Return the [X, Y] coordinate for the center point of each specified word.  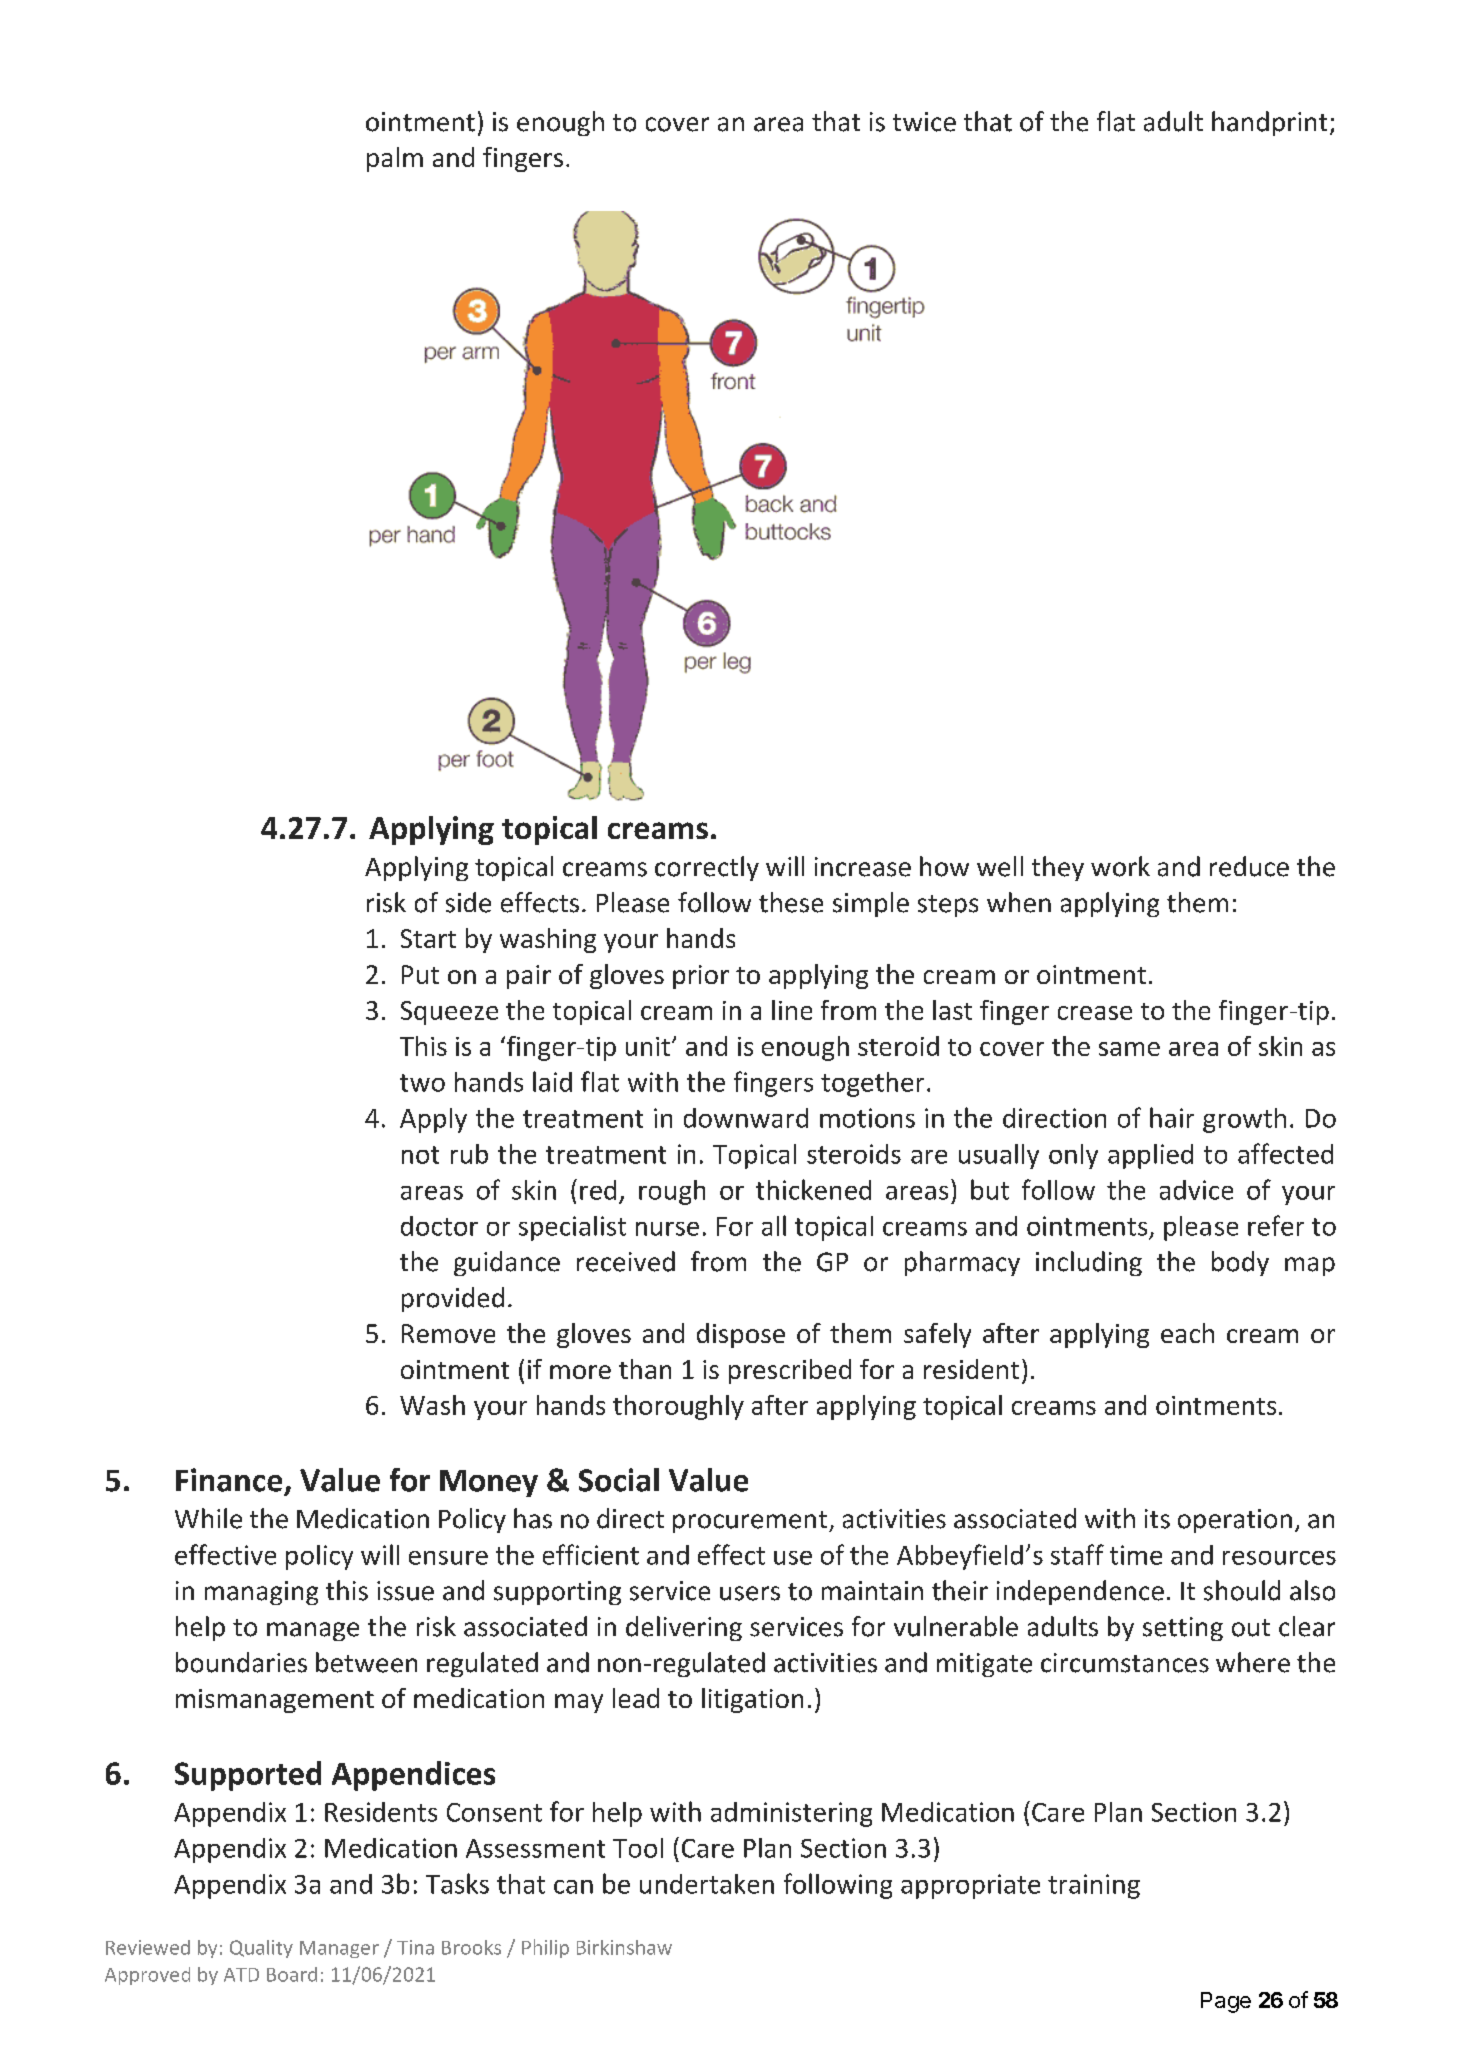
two [422, 1083]
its [1157, 1519]
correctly [707, 868]
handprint [1269, 123]
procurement [751, 1522]
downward [746, 1118]
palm [395, 159]
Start [428, 938]
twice [924, 122]
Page [1226, 2002]
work [1120, 866]
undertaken [707, 1884]
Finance [229, 1480]
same [1129, 1049]
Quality [261, 1949]
